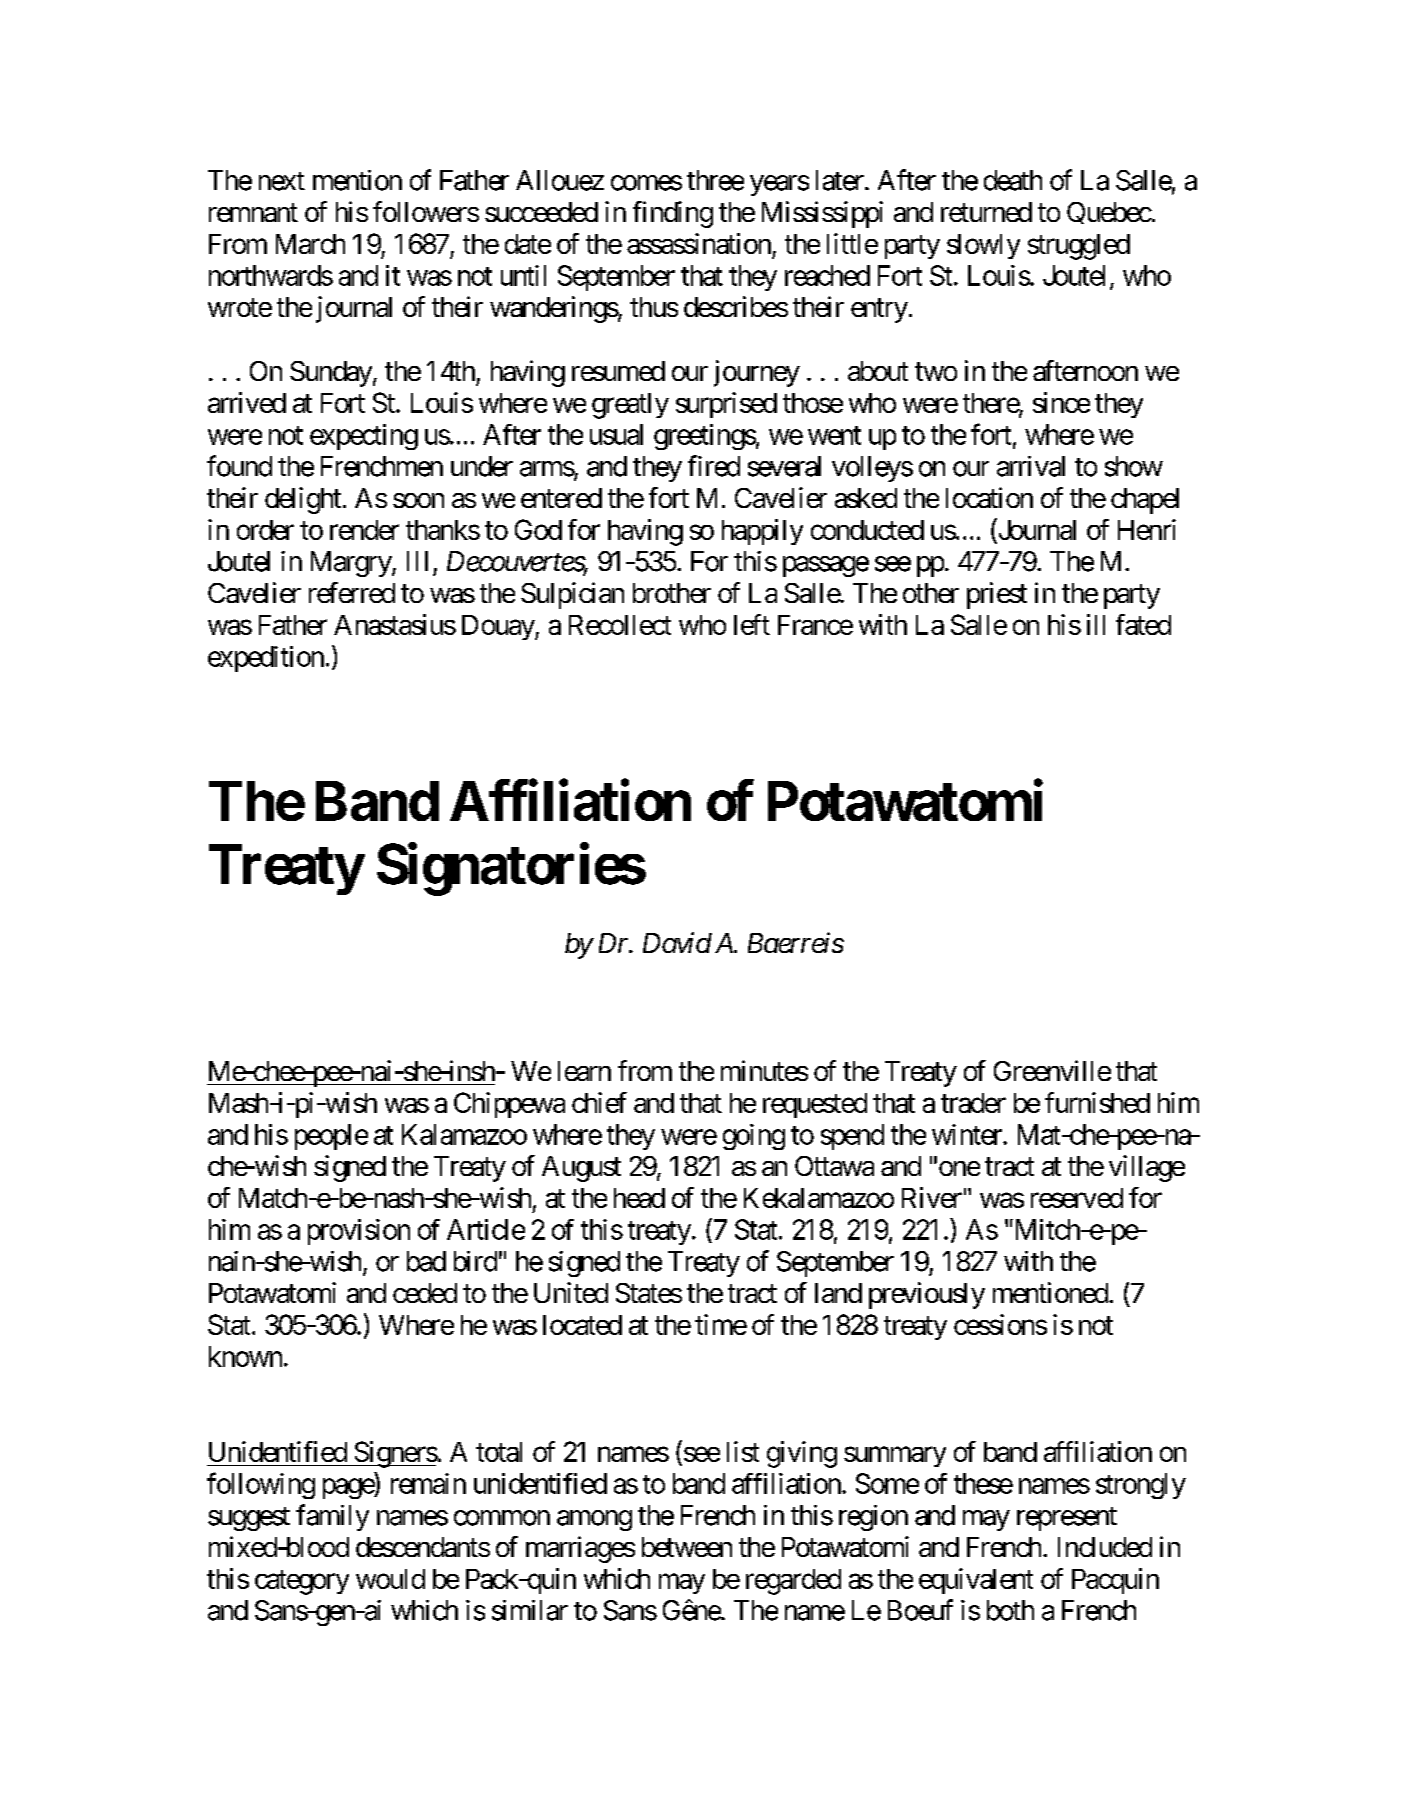  I want to click on David, so click(677, 942).
